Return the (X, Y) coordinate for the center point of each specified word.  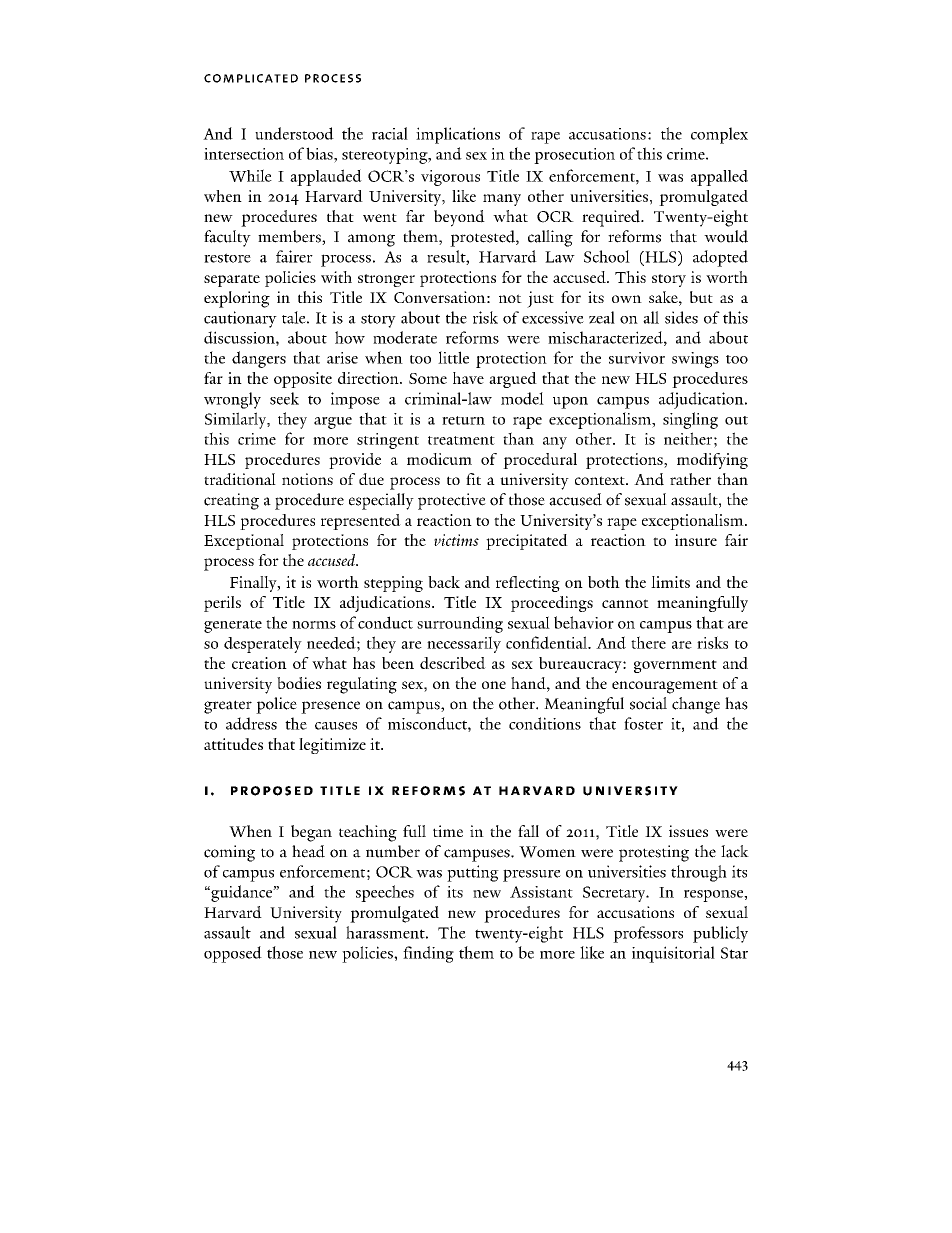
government (675, 666)
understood (294, 133)
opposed (233, 954)
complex (719, 135)
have (468, 378)
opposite (303, 380)
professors (648, 934)
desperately (263, 645)
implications (458, 135)
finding (428, 954)
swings (695, 360)
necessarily (464, 644)
